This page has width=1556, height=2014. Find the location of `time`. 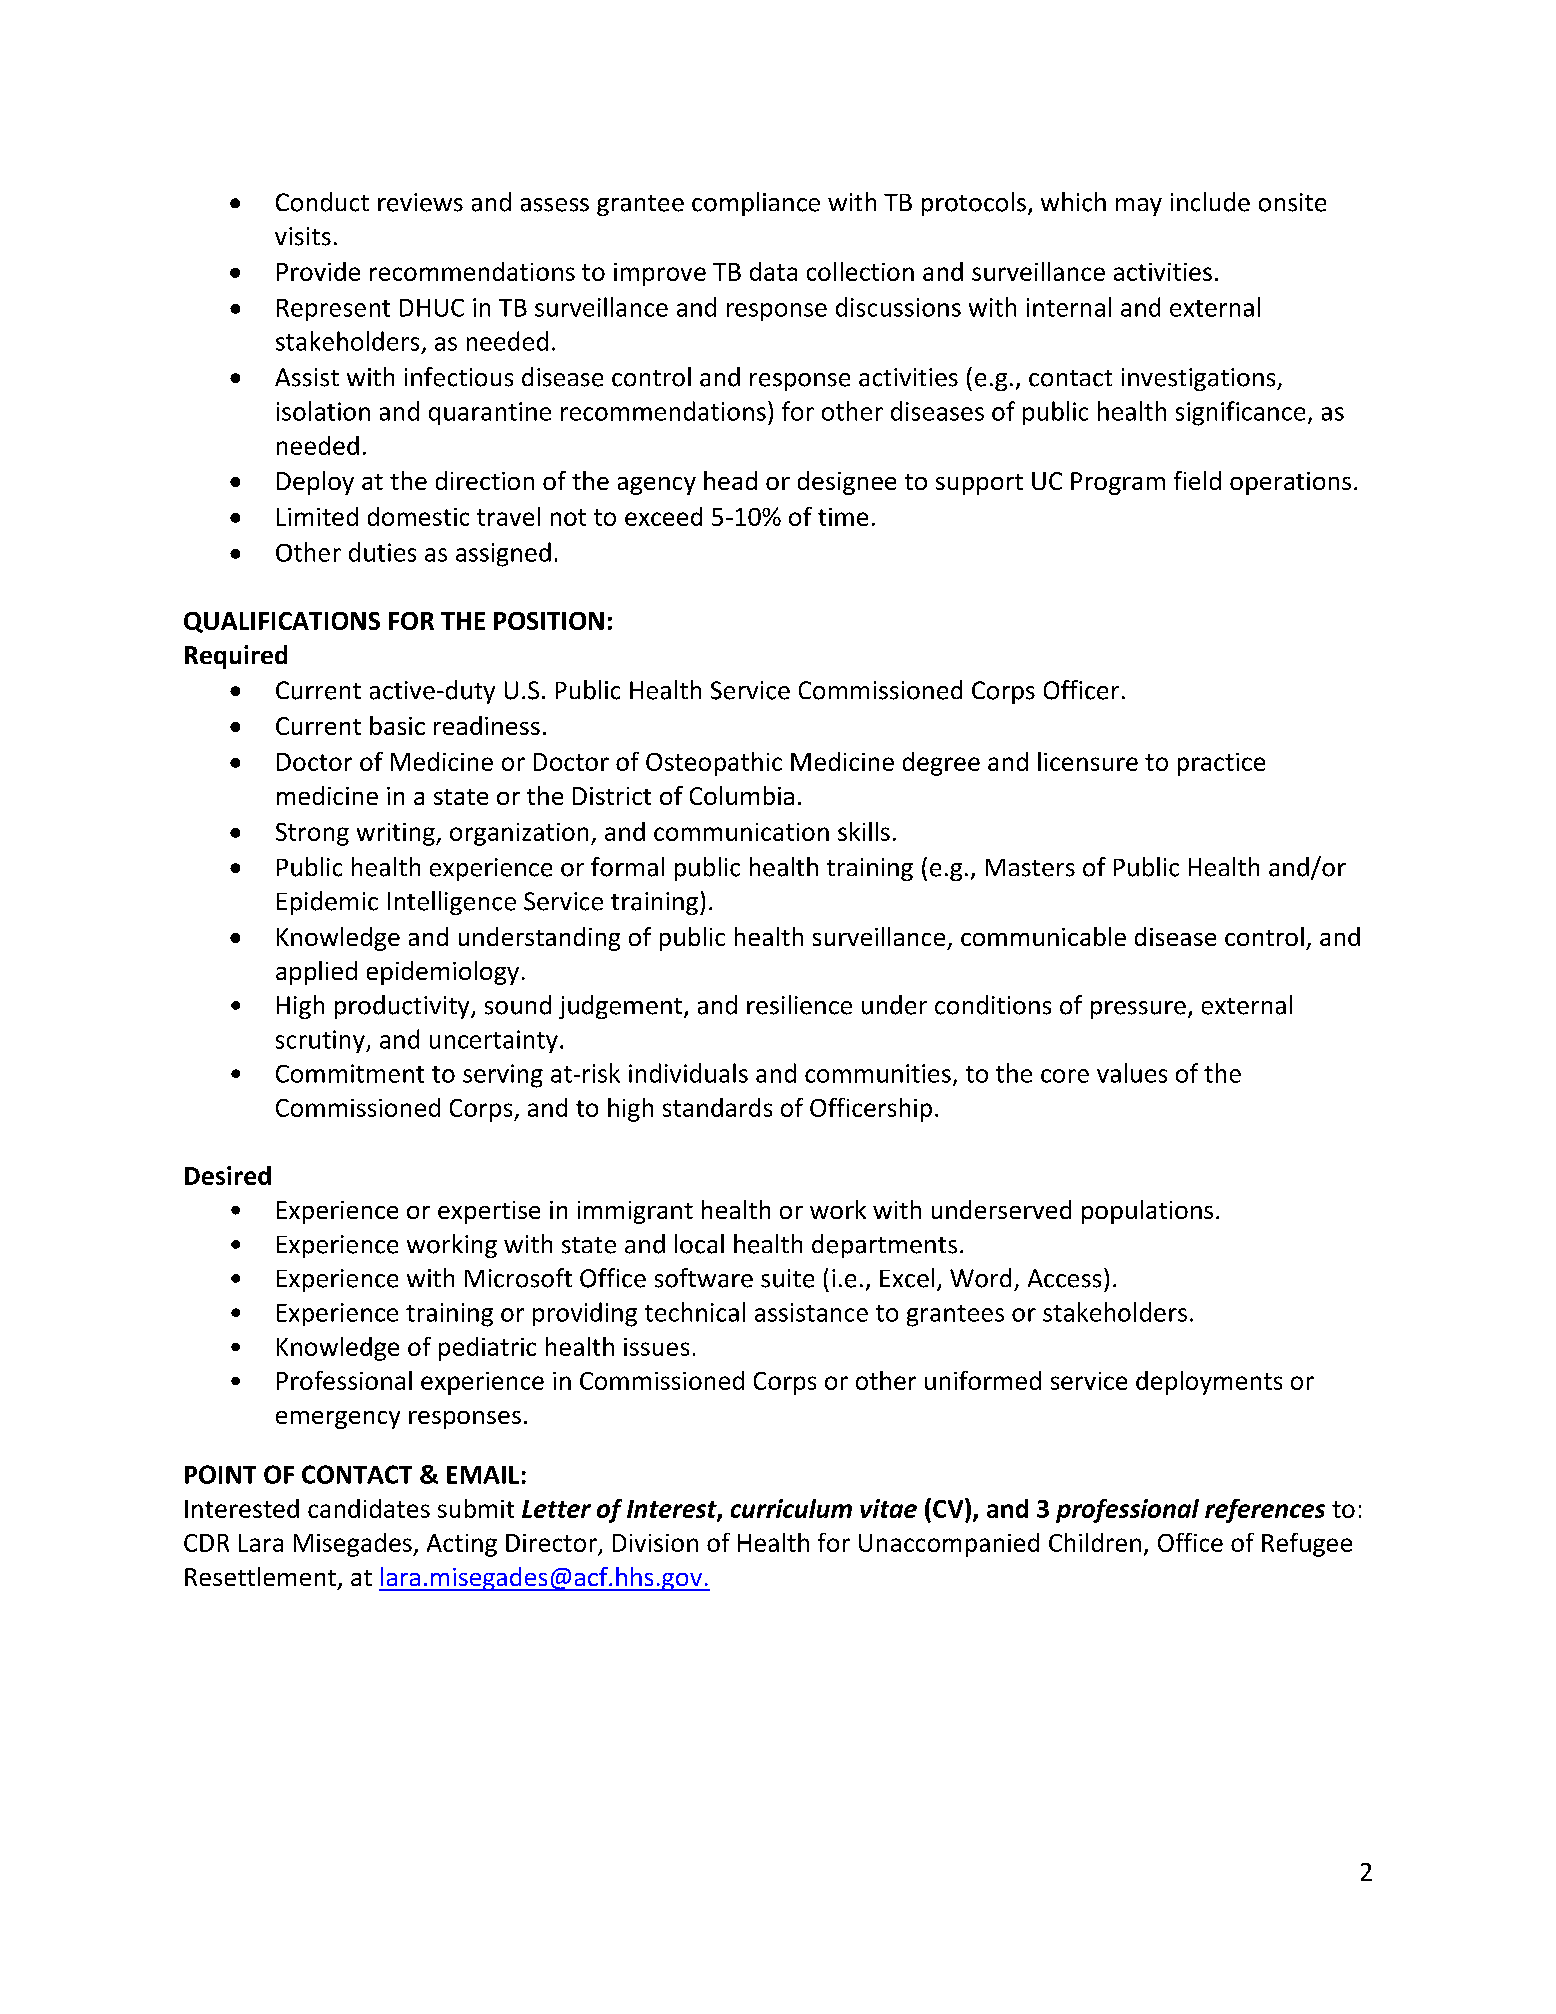

time is located at coordinates (843, 517).
